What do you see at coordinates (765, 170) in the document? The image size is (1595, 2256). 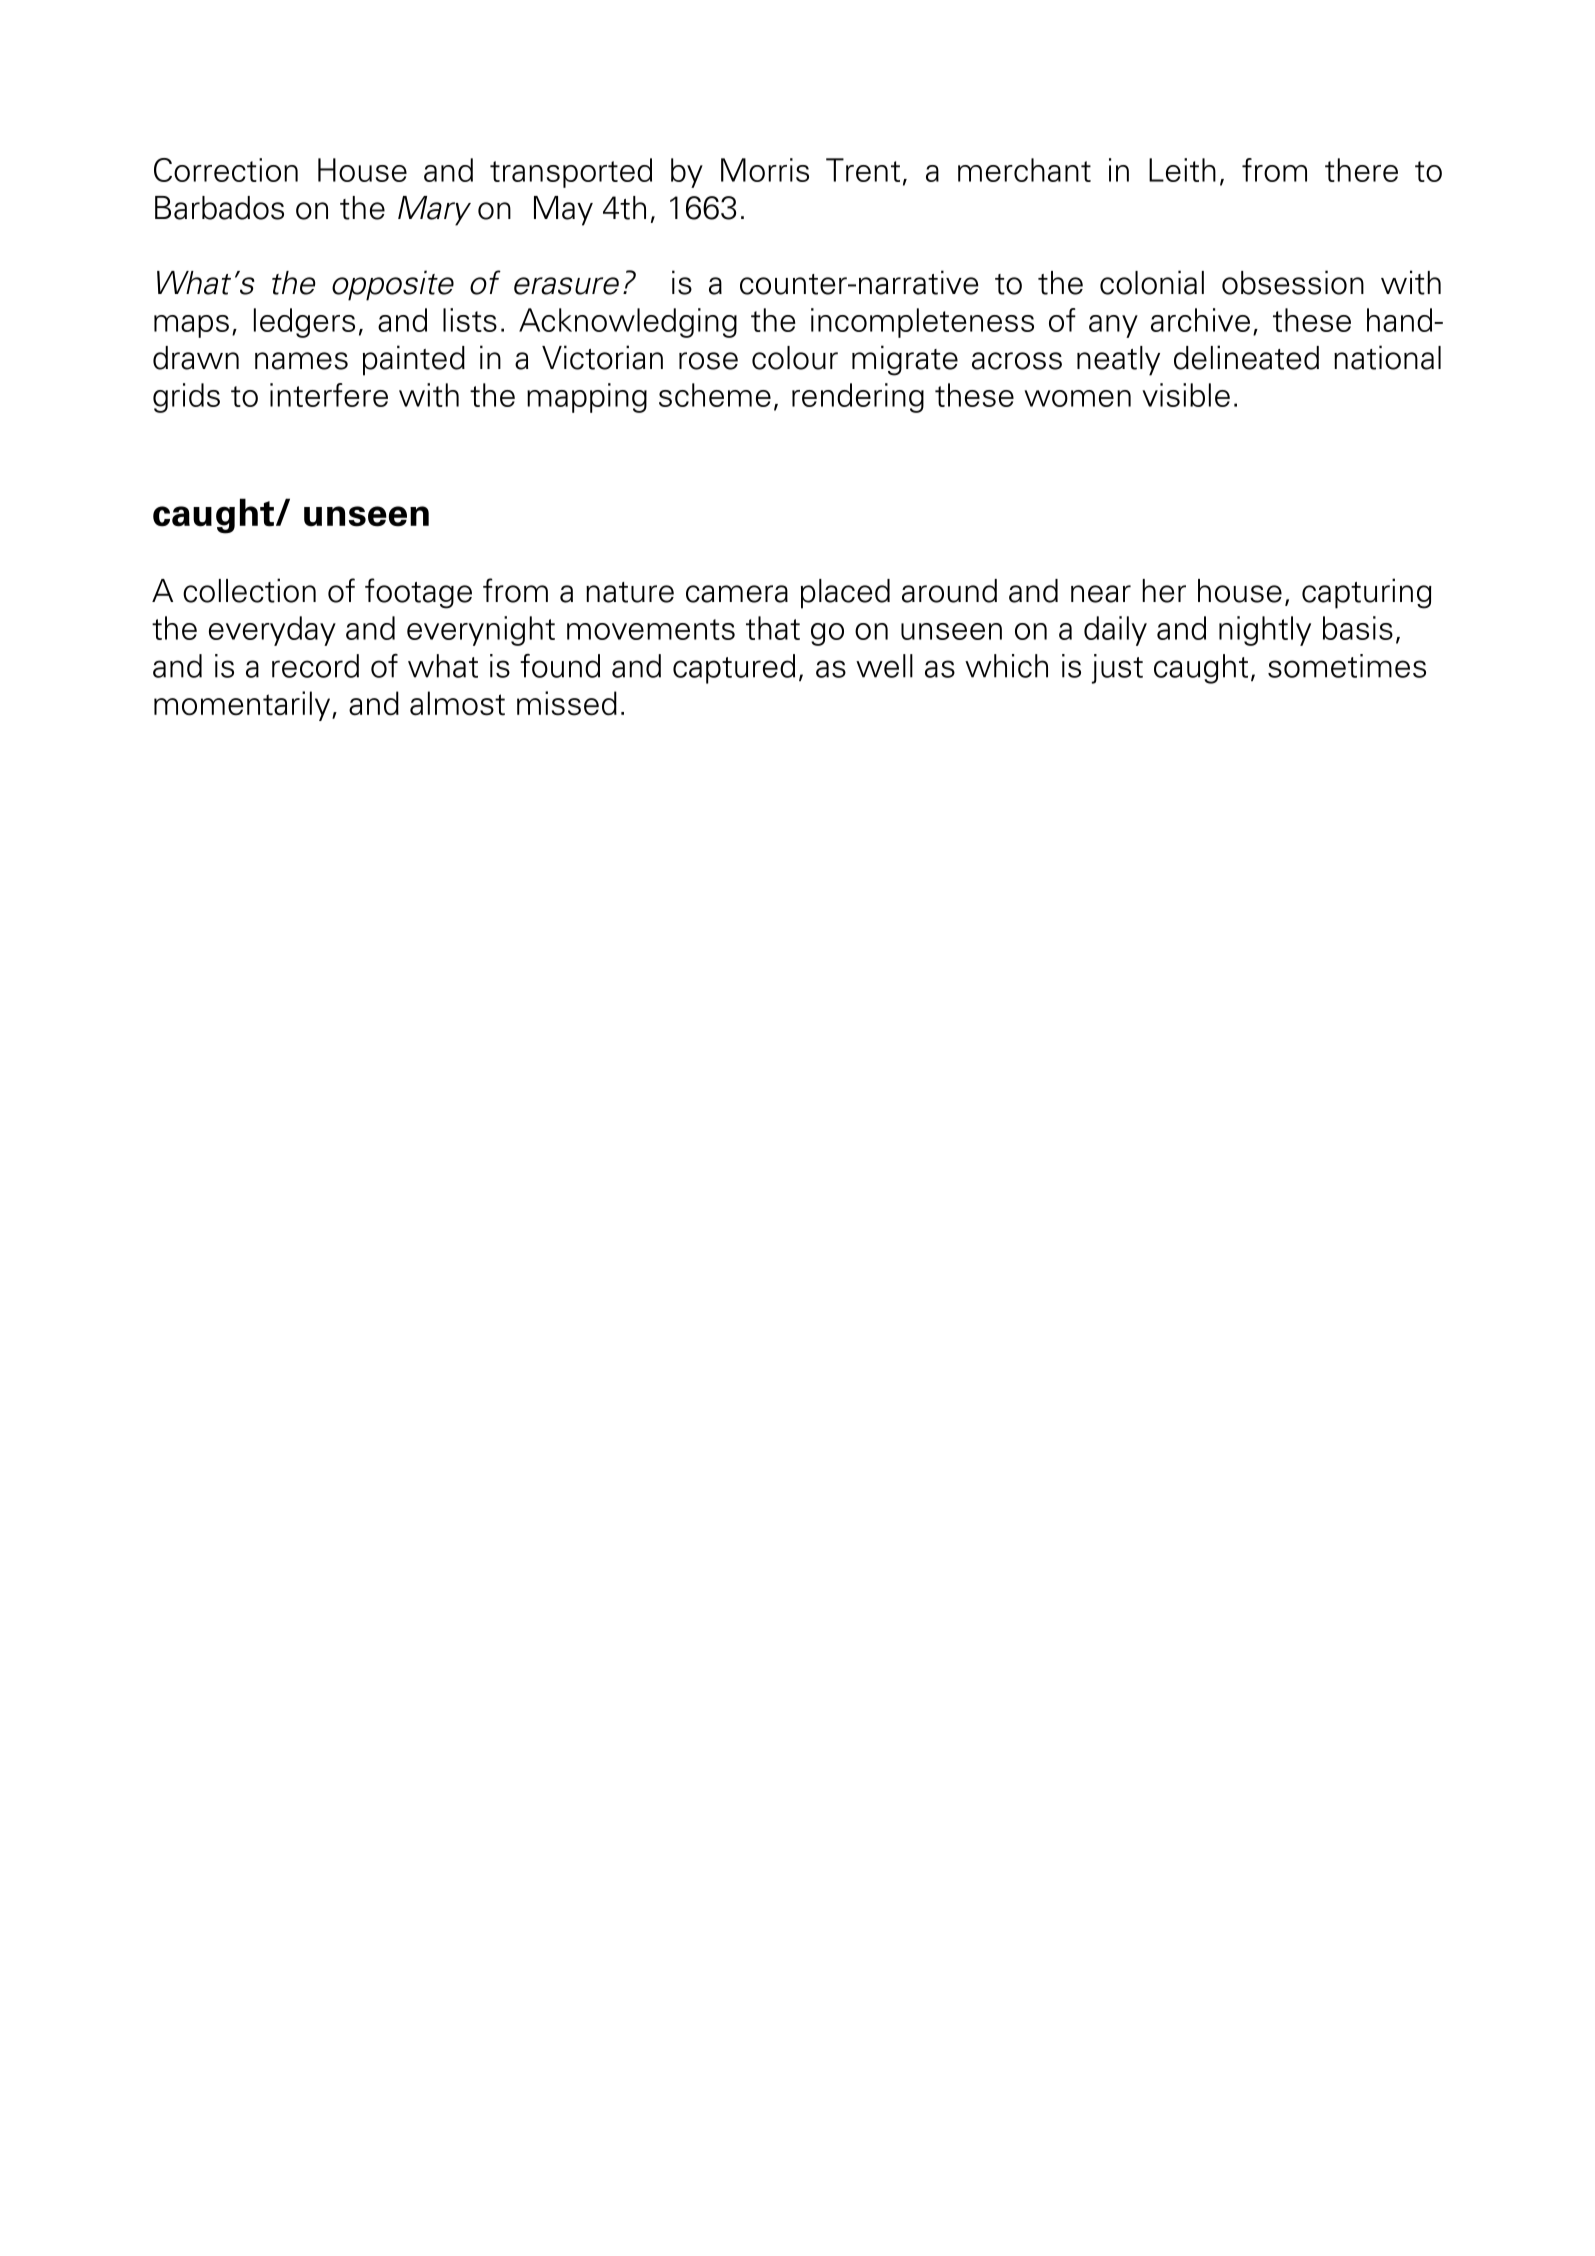 I see `Morris` at bounding box center [765, 170].
